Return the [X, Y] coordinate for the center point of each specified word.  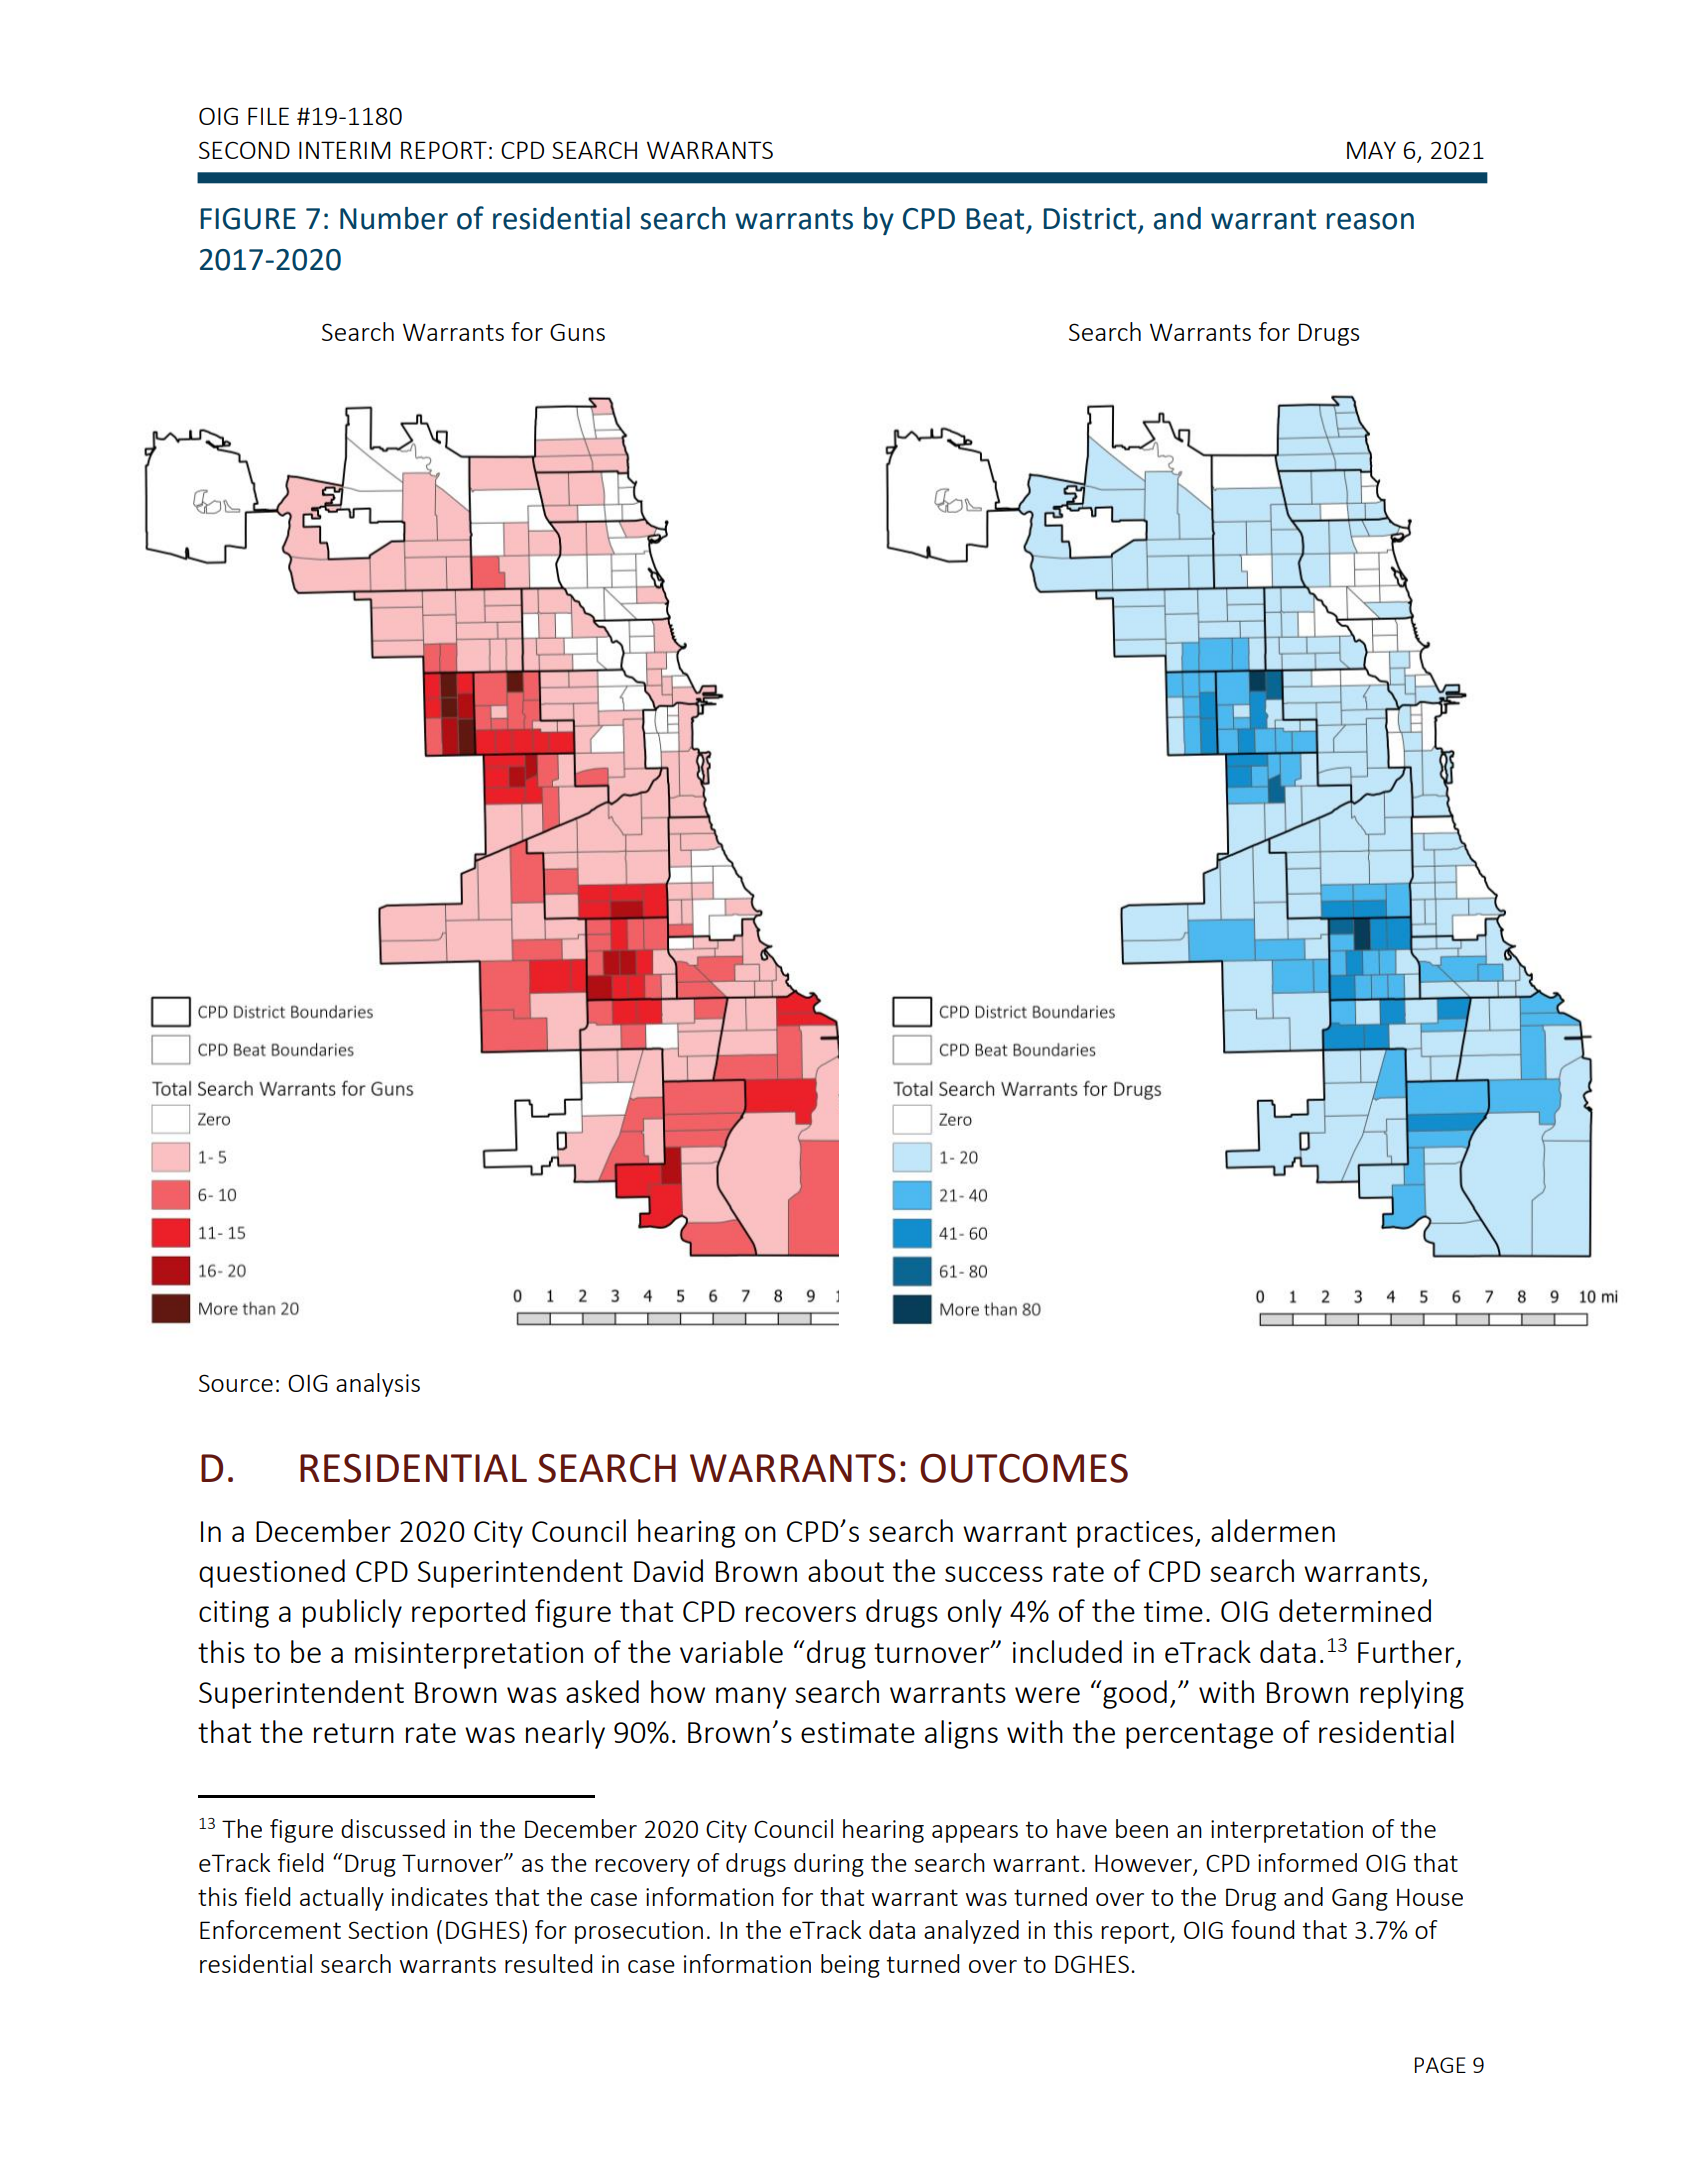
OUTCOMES [1024, 1468]
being [850, 1966]
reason [1370, 221]
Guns [577, 332]
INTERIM [344, 150]
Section [388, 1930]
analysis [378, 1385]
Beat [995, 219]
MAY [1371, 150]
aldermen [1273, 1530]
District [1089, 219]
